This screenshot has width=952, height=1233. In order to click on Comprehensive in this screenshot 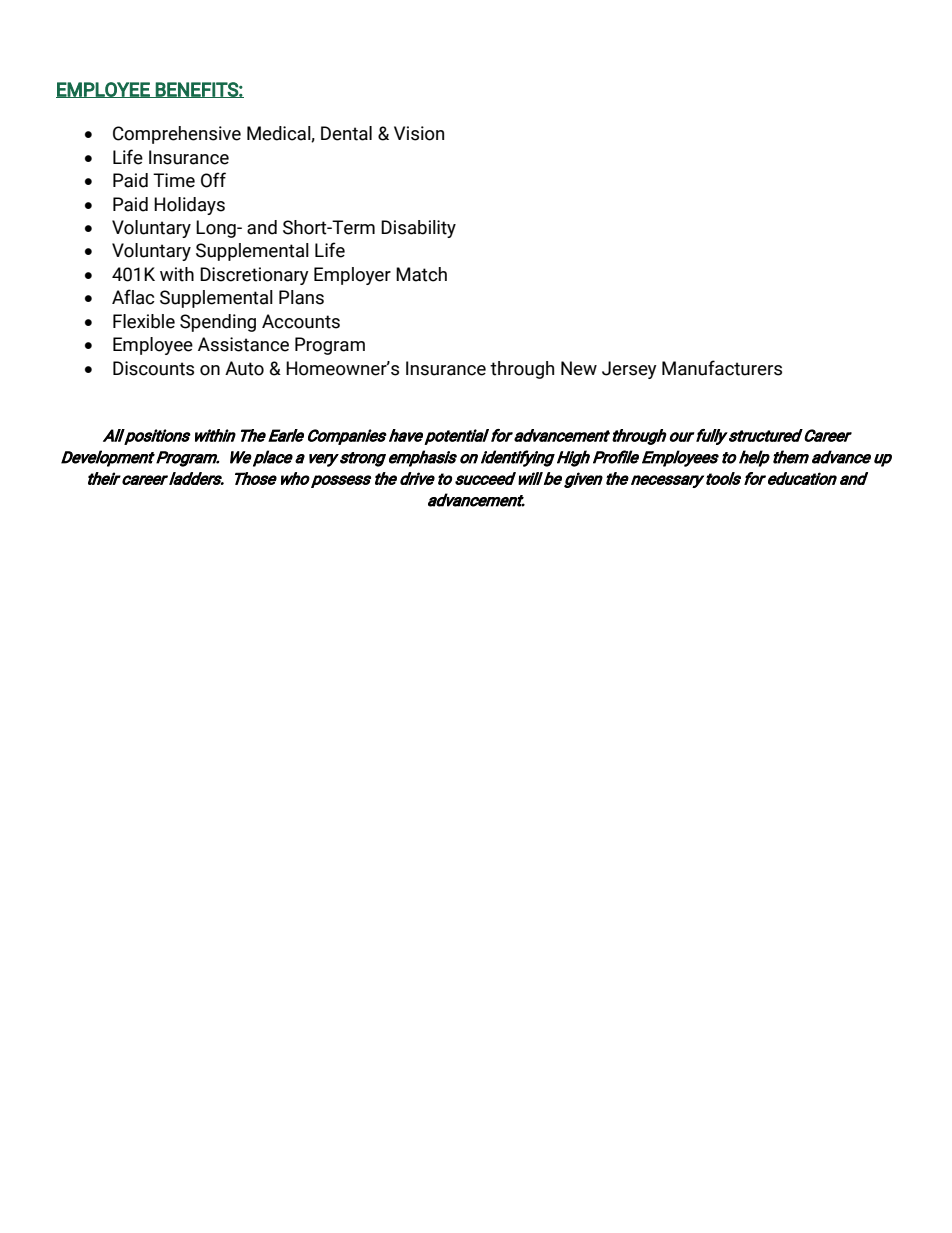, I will do `click(177, 135)`.
